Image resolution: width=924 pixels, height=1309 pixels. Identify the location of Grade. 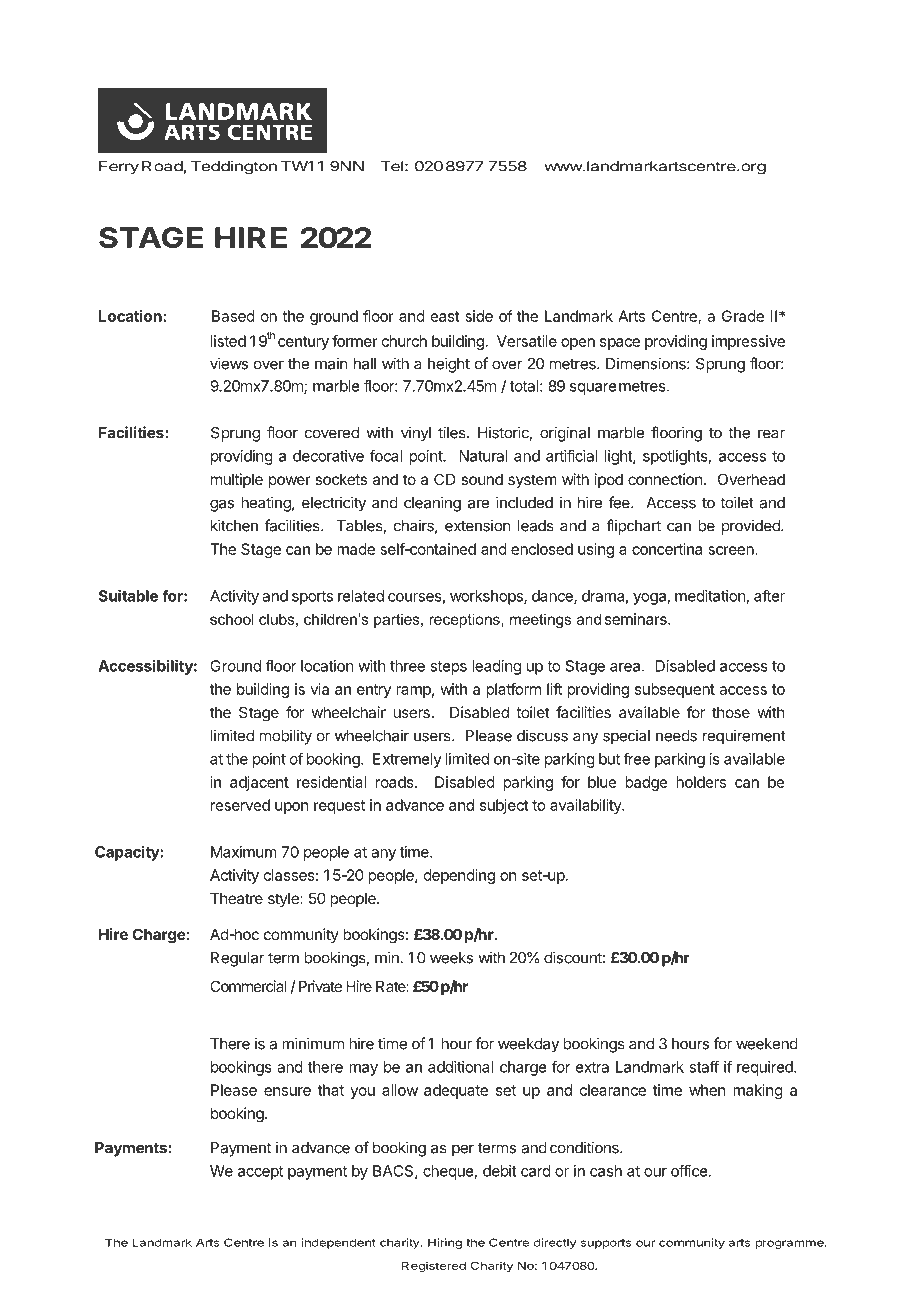
(743, 316).
